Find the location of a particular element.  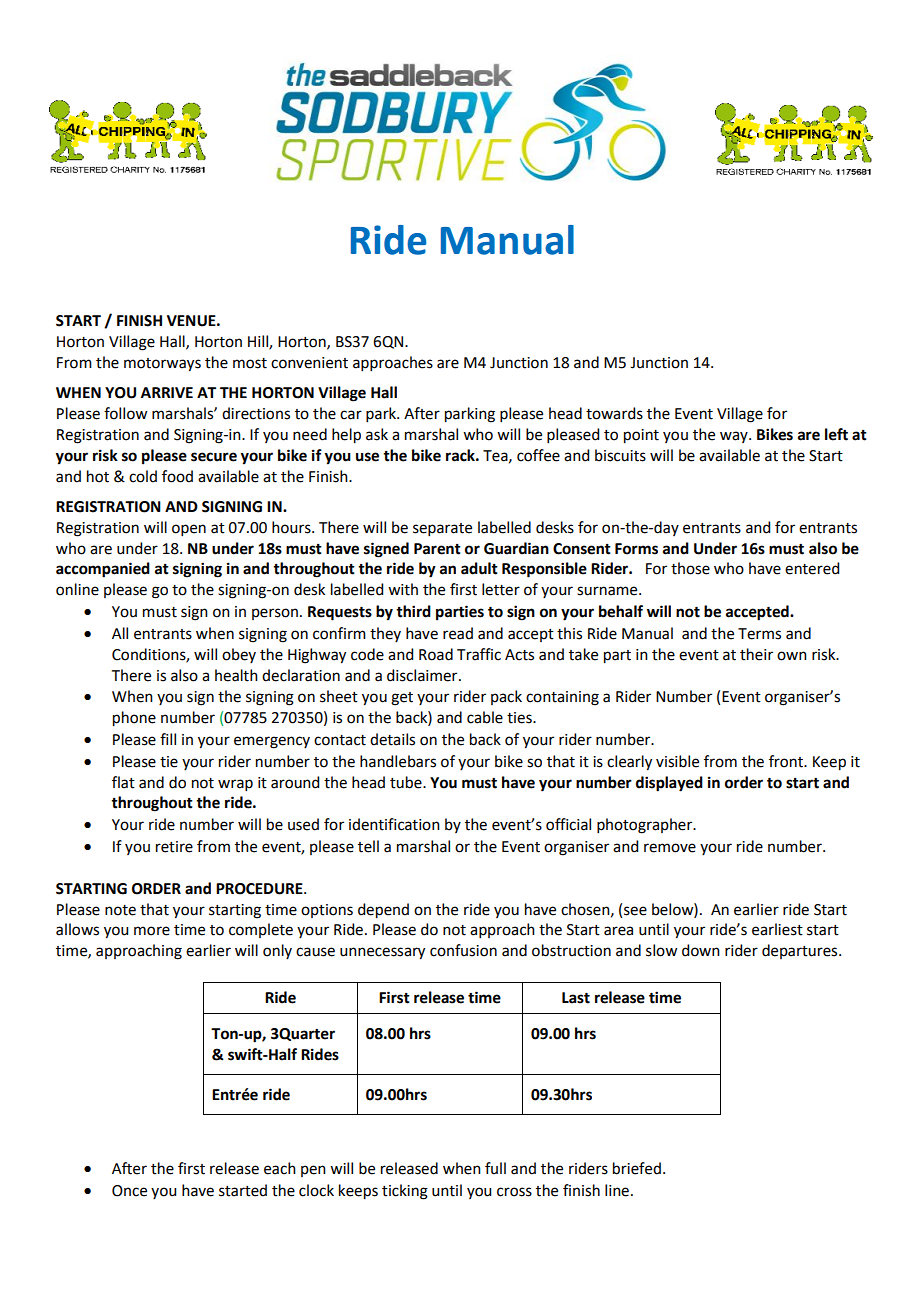

phone is located at coordinates (134, 719).
